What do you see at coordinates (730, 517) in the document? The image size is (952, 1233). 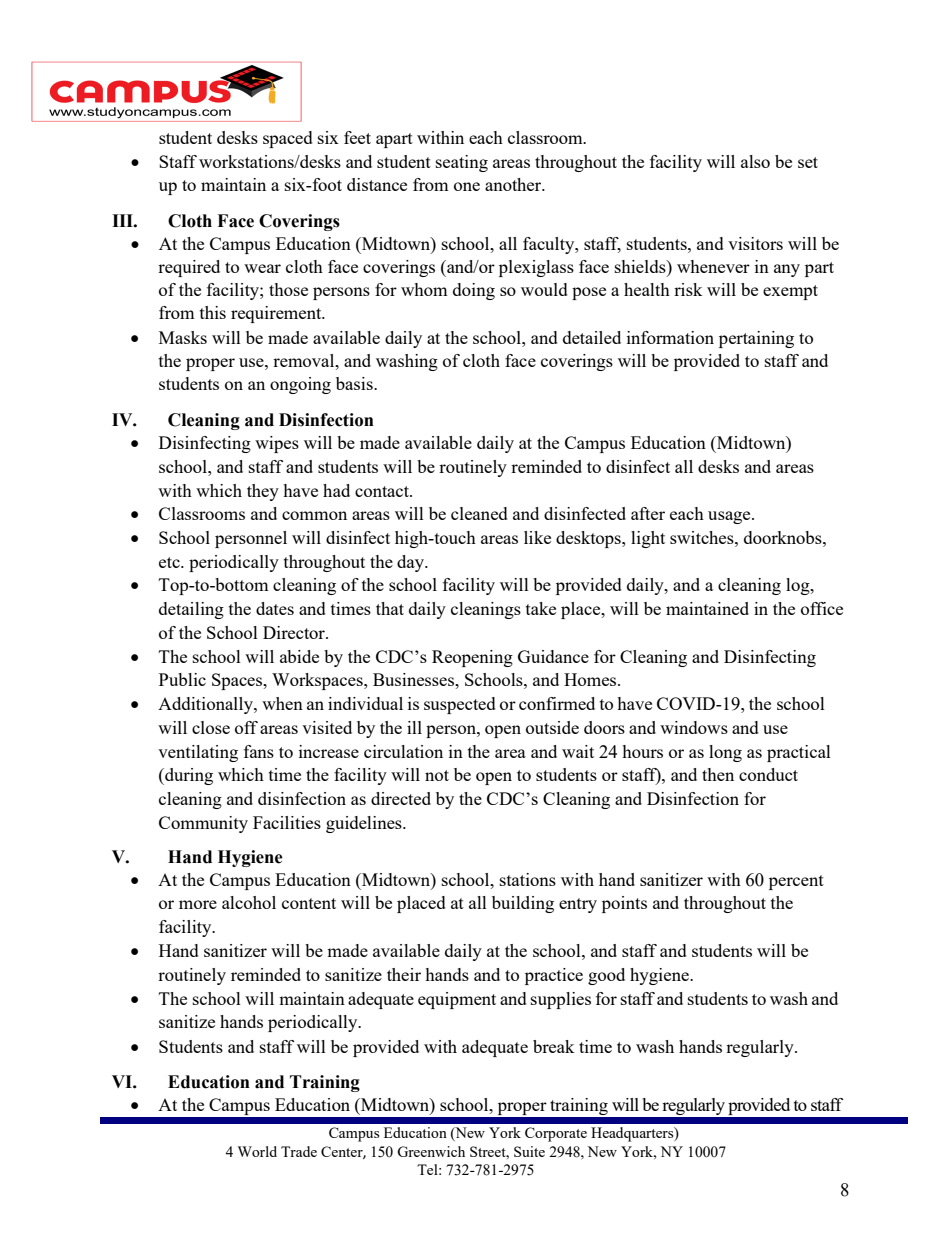 I see `usage` at bounding box center [730, 517].
